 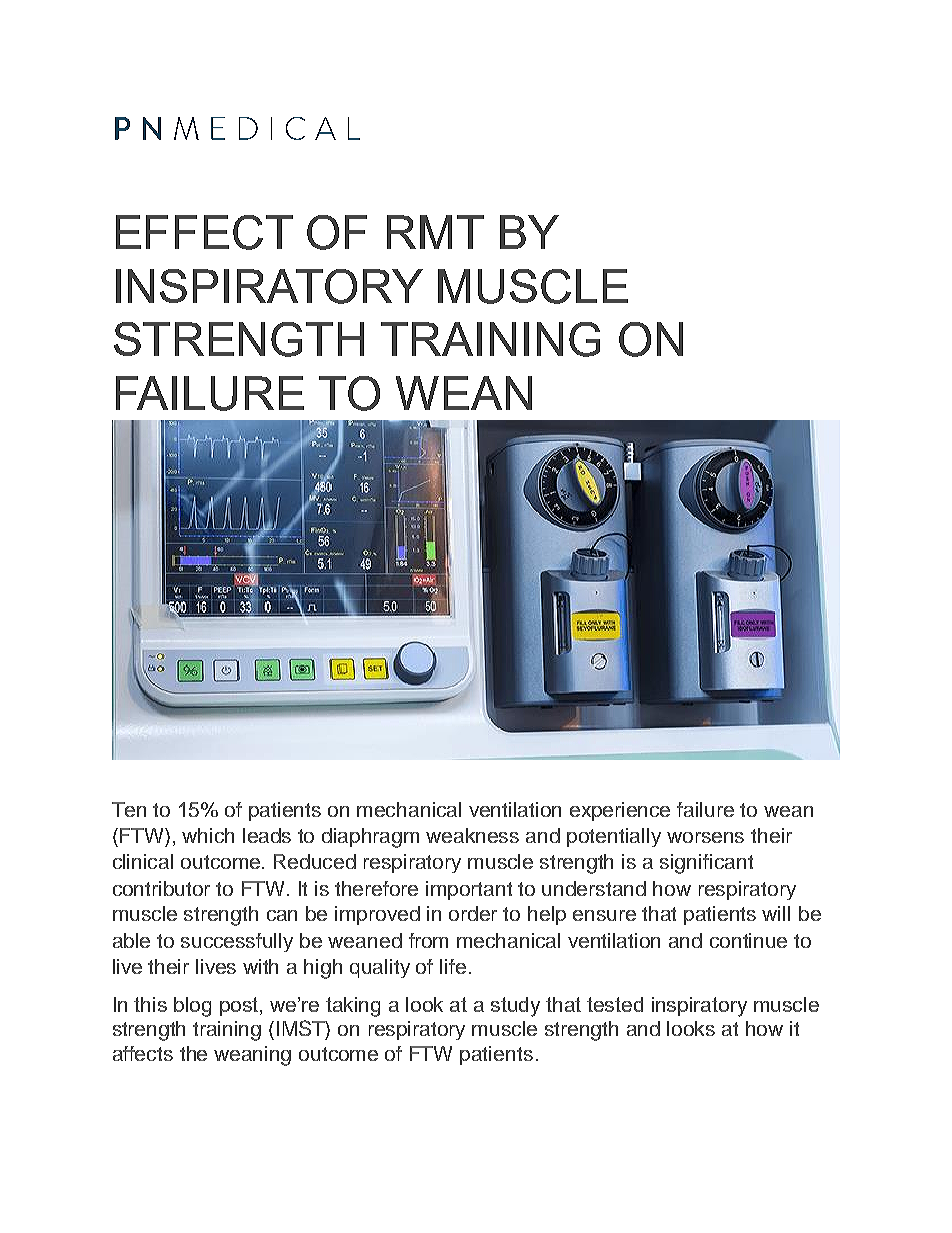 What do you see at coordinates (469, 890) in the page?
I see `important` at bounding box center [469, 890].
